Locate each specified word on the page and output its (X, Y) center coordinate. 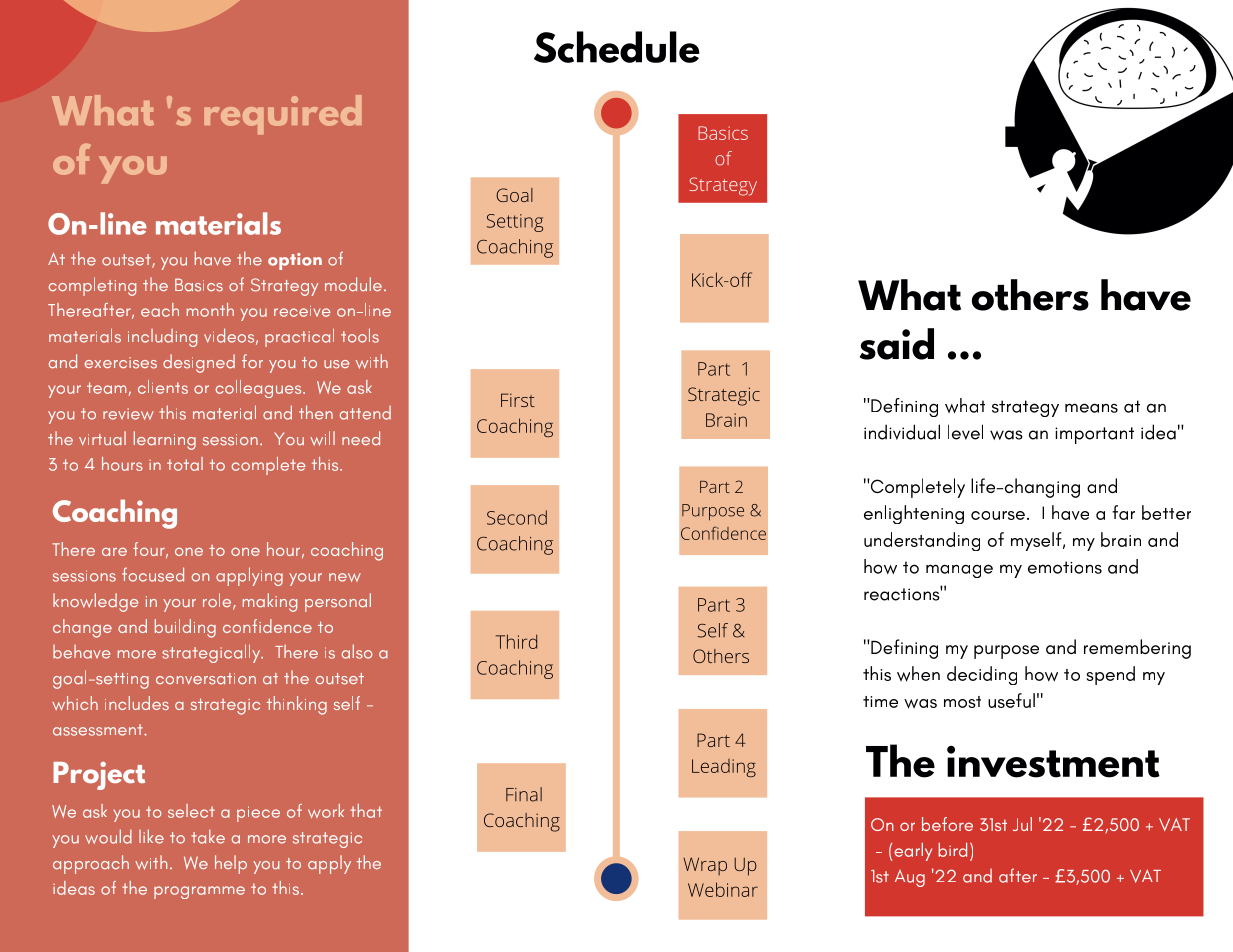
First (518, 400)
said (897, 344)
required (283, 115)
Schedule (617, 47)
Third (516, 641)
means (1091, 408)
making (270, 602)
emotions (1065, 567)
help (231, 864)
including (162, 338)
